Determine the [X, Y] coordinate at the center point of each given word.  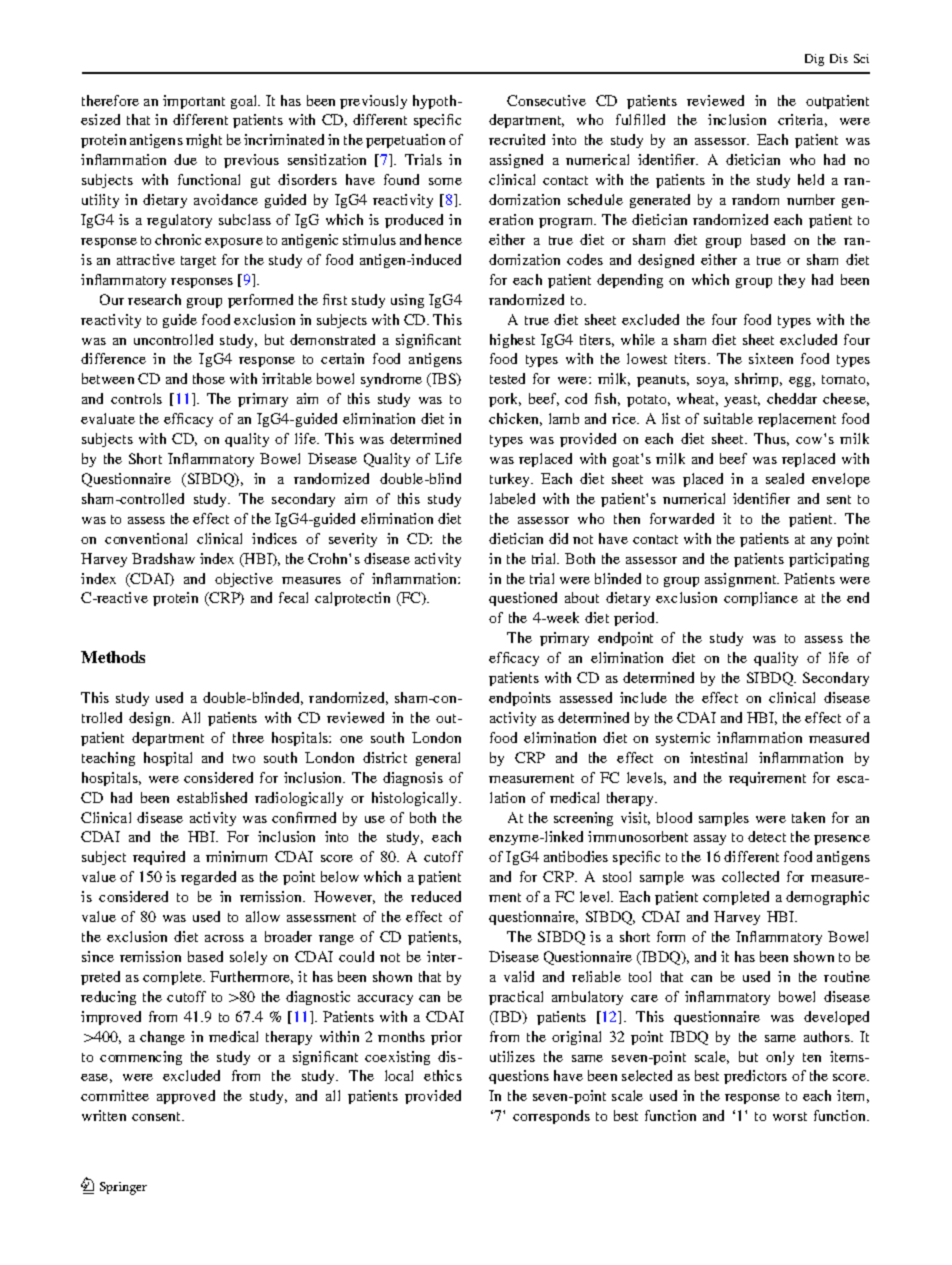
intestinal [718, 757]
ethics [443, 1075]
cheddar [792, 398]
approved [186, 1097]
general [438, 759]
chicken [515, 419]
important [194, 102]
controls [136, 398]
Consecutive [546, 100]
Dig [814, 60]
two [244, 758]
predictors [755, 1077]
